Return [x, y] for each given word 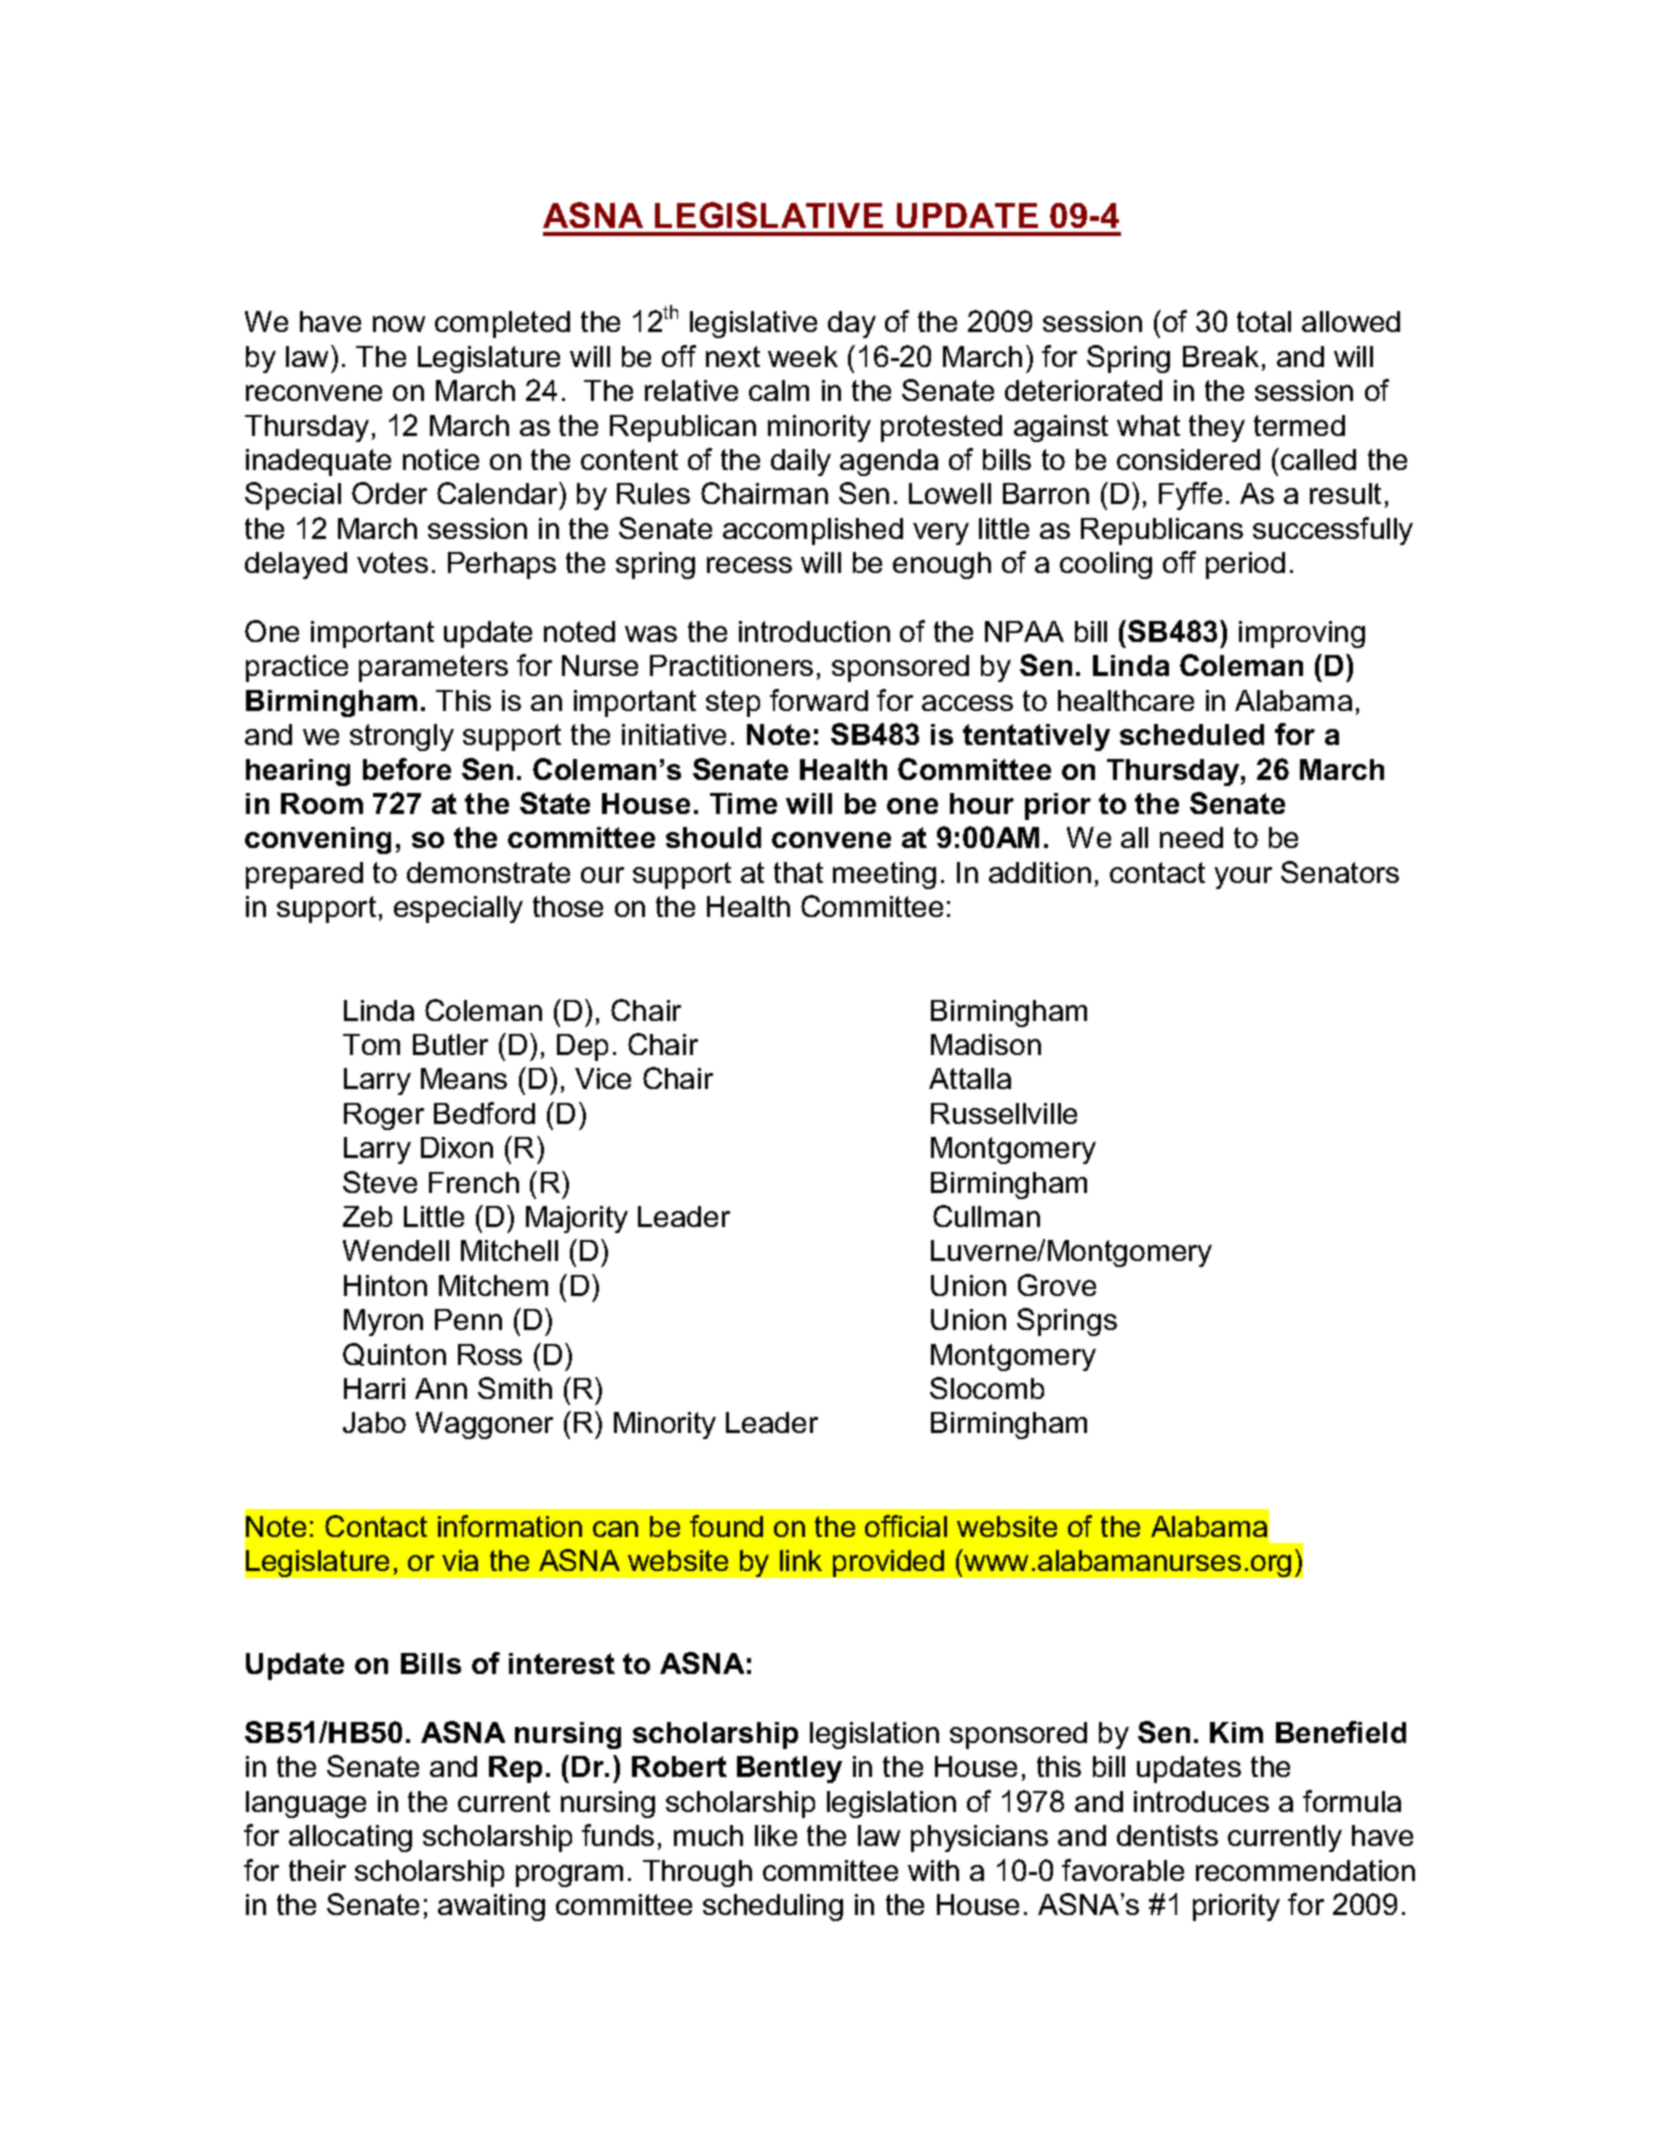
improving [1302, 634]
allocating [350, 1838]
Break [1221, 356]
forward [819, 700]
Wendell [396, 1250]
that [798, 872]
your [1243, 878]
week [803, 356]
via [460, 1560]
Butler [450, 1044]
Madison [986, 1044]
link [801, 1560]
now [399, 324]
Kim [1236, 1732]
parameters [433, 668]
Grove [1057, 1285]
